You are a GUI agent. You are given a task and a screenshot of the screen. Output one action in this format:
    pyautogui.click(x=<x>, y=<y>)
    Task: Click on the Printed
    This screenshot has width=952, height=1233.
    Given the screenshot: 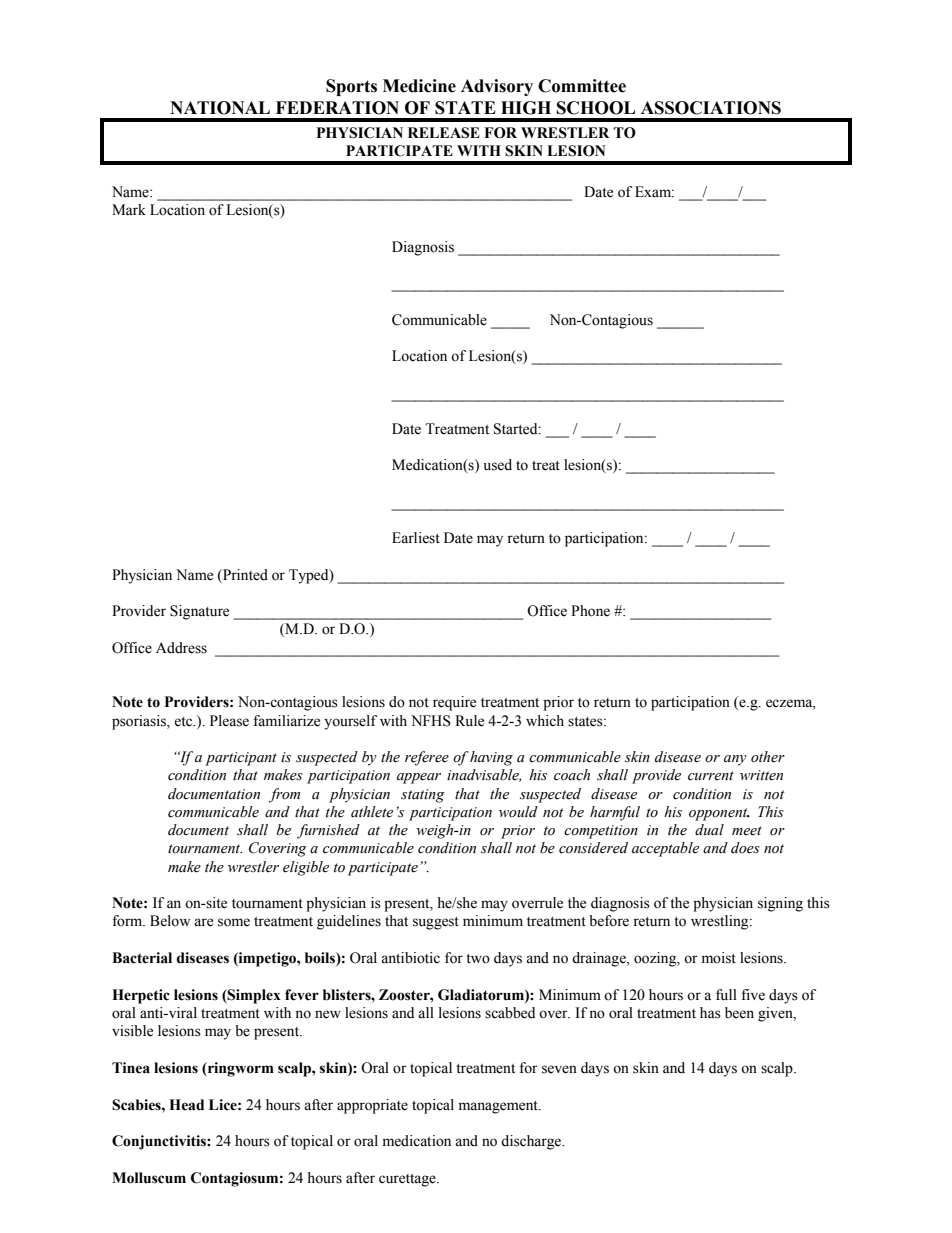 What is the action you would take?
    pyautogui.click(x=244, y=575)
